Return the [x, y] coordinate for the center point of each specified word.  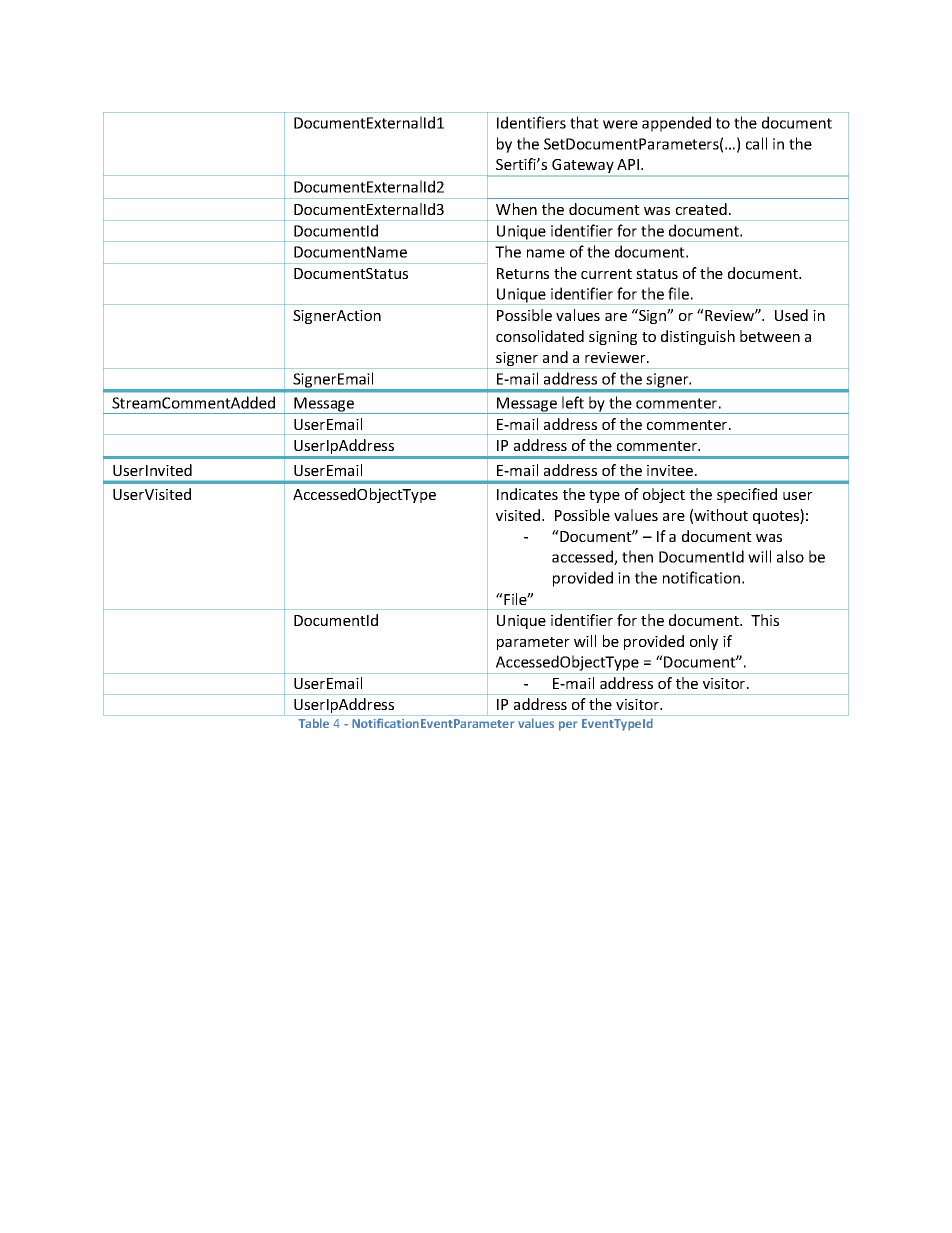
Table [313, 723]
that [584, 122]
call [756, 143]
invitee [670, 470]
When [516, 209]
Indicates [527, 494]
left [573, 402]
